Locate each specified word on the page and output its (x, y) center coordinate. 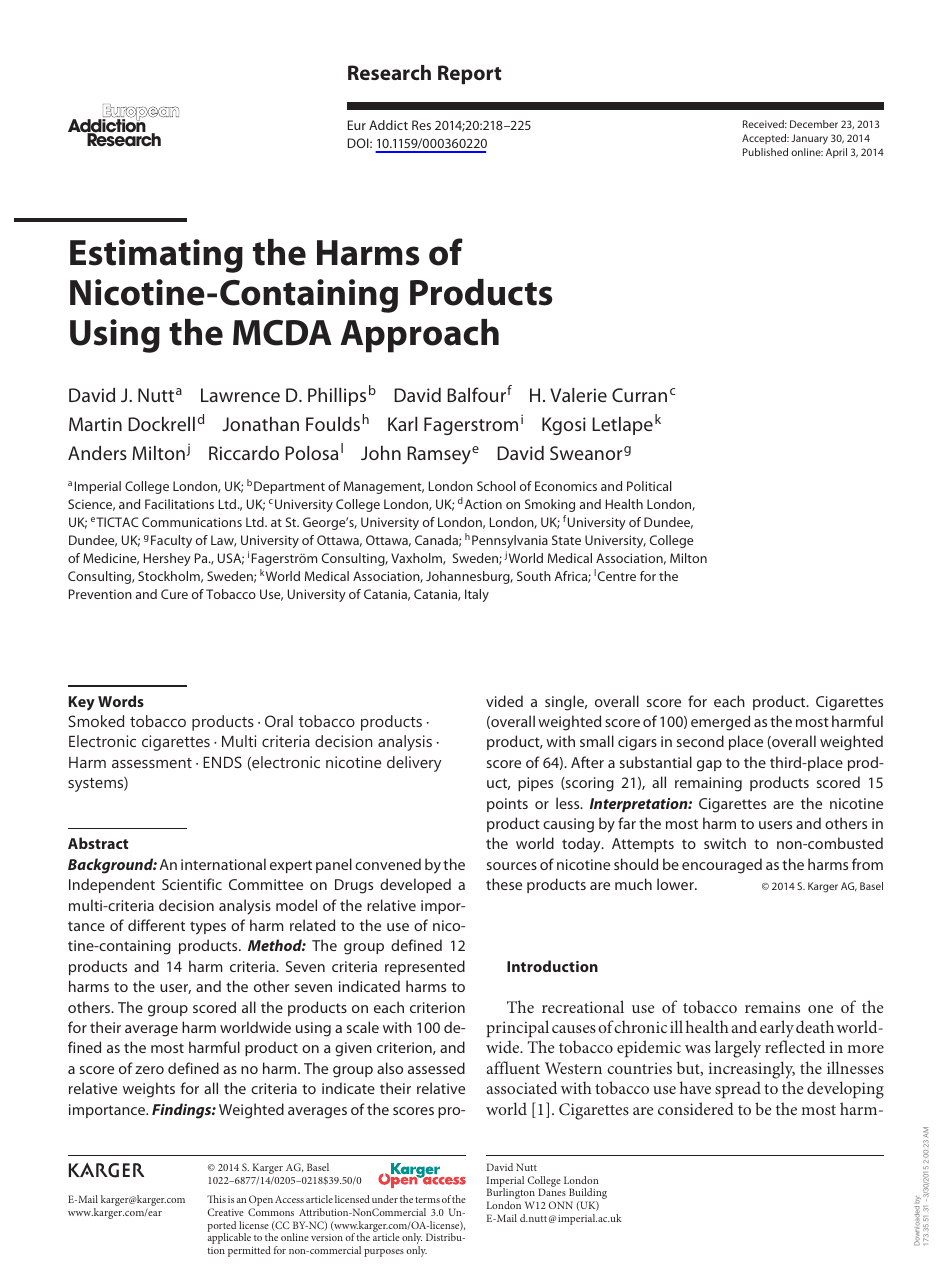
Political (649, 486)
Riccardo (244, 453)
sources (512, 866)
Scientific (192, 884)
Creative (225, 1212)
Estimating (156, 256)
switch (725, 843)
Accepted (765, 139)
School (496, 486)
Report (469, 74)
